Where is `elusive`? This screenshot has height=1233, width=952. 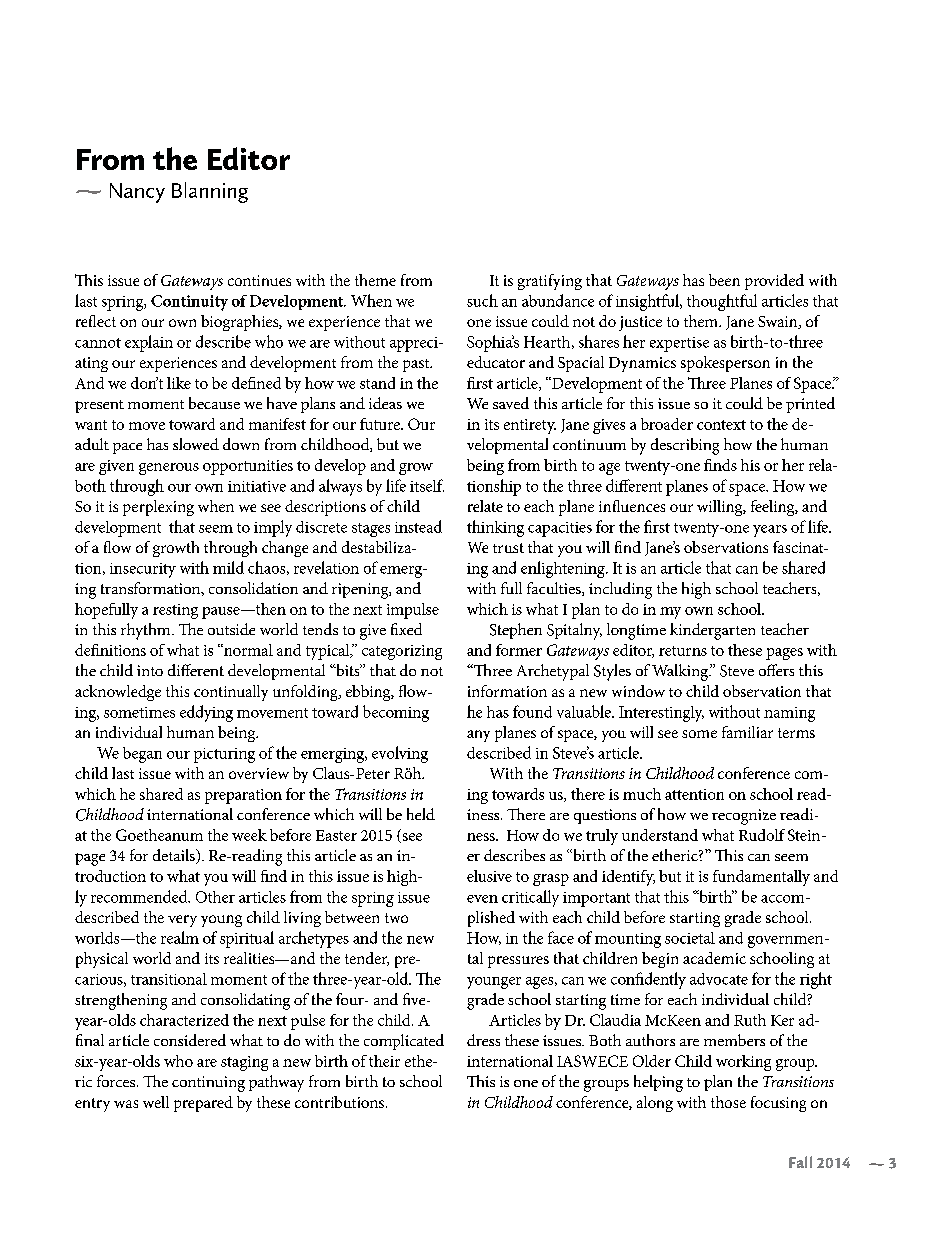 elusive is located at coordinates (489, 876).
